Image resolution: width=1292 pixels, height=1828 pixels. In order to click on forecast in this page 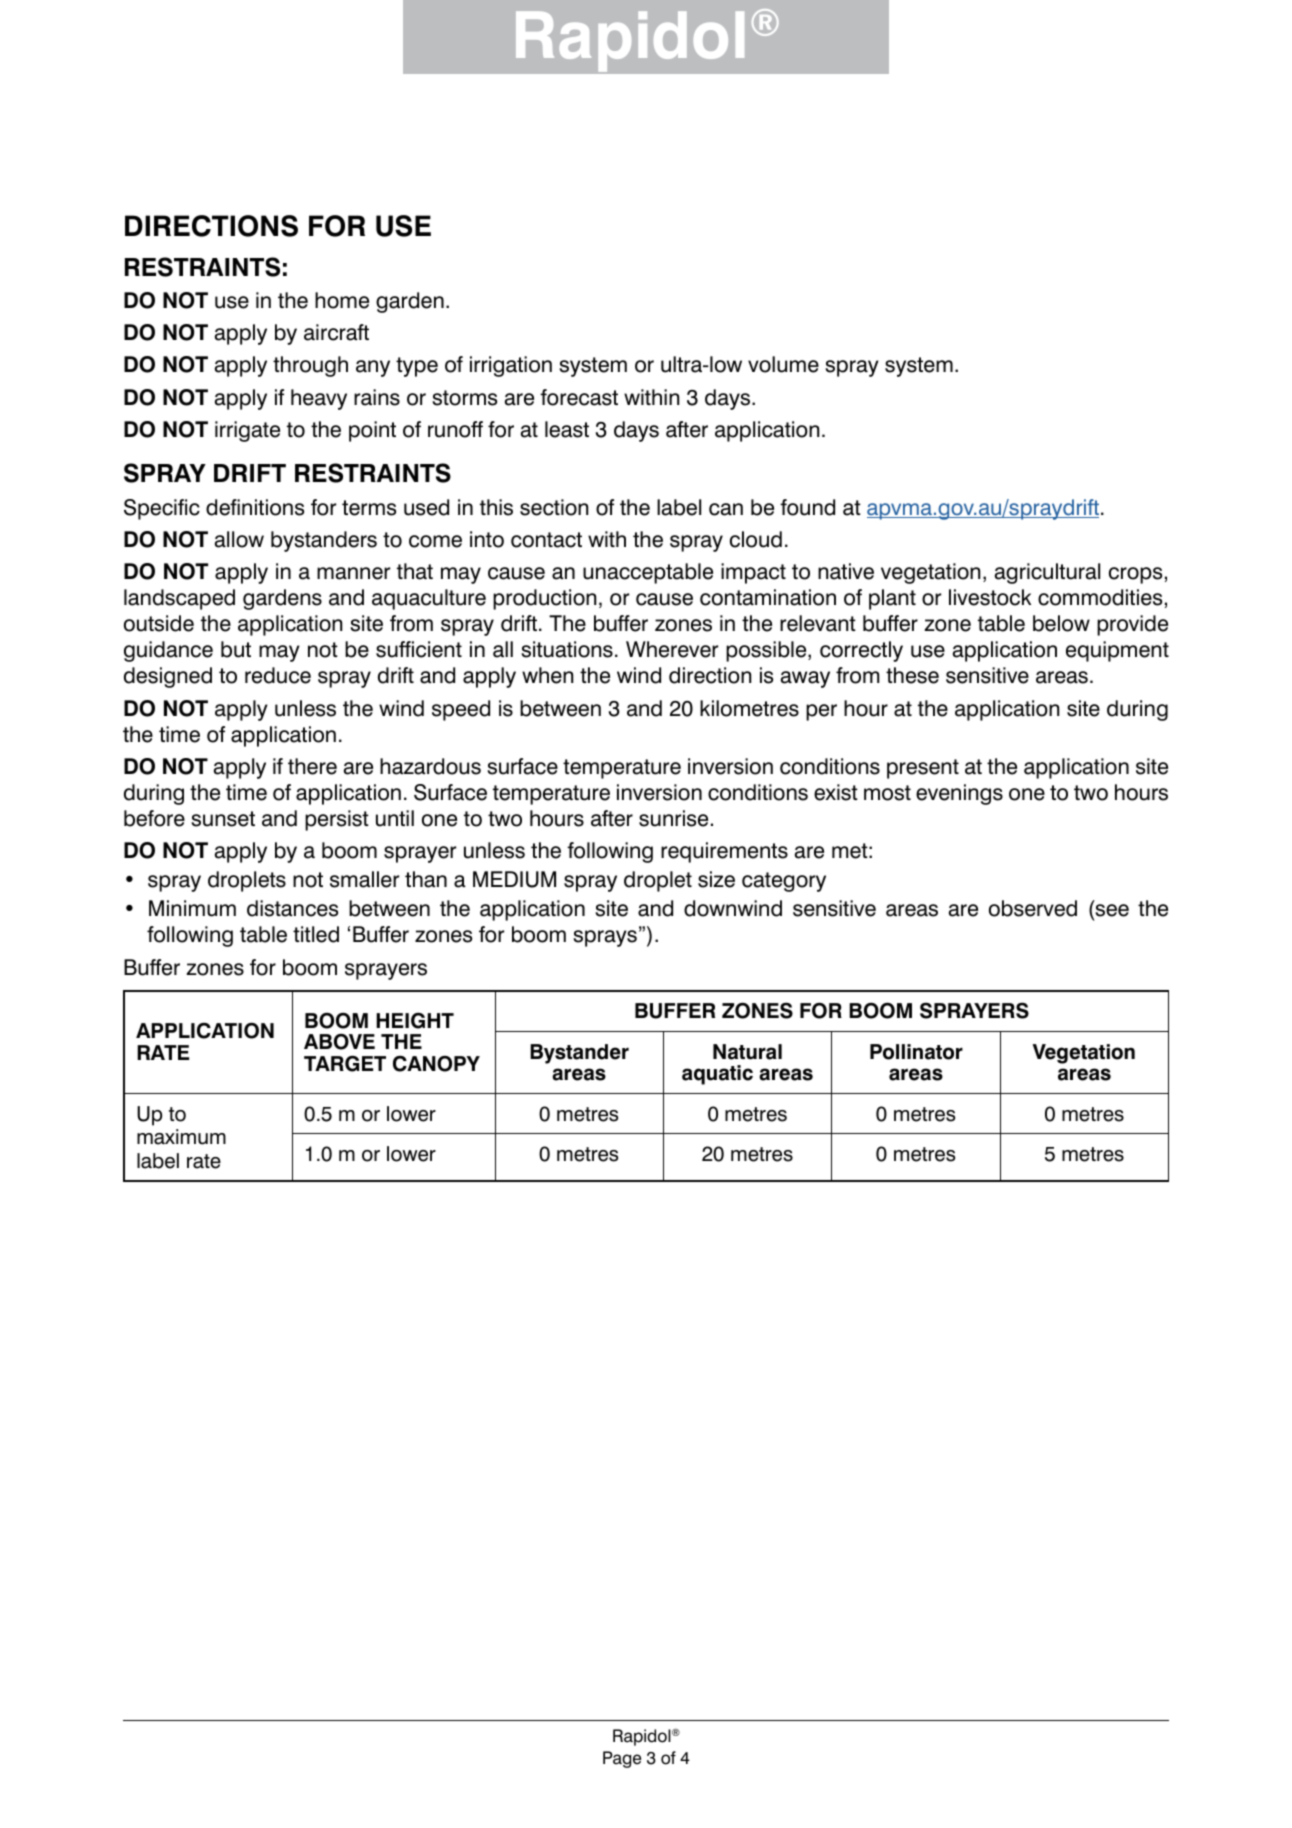, I will do `click(579, 397)`.
